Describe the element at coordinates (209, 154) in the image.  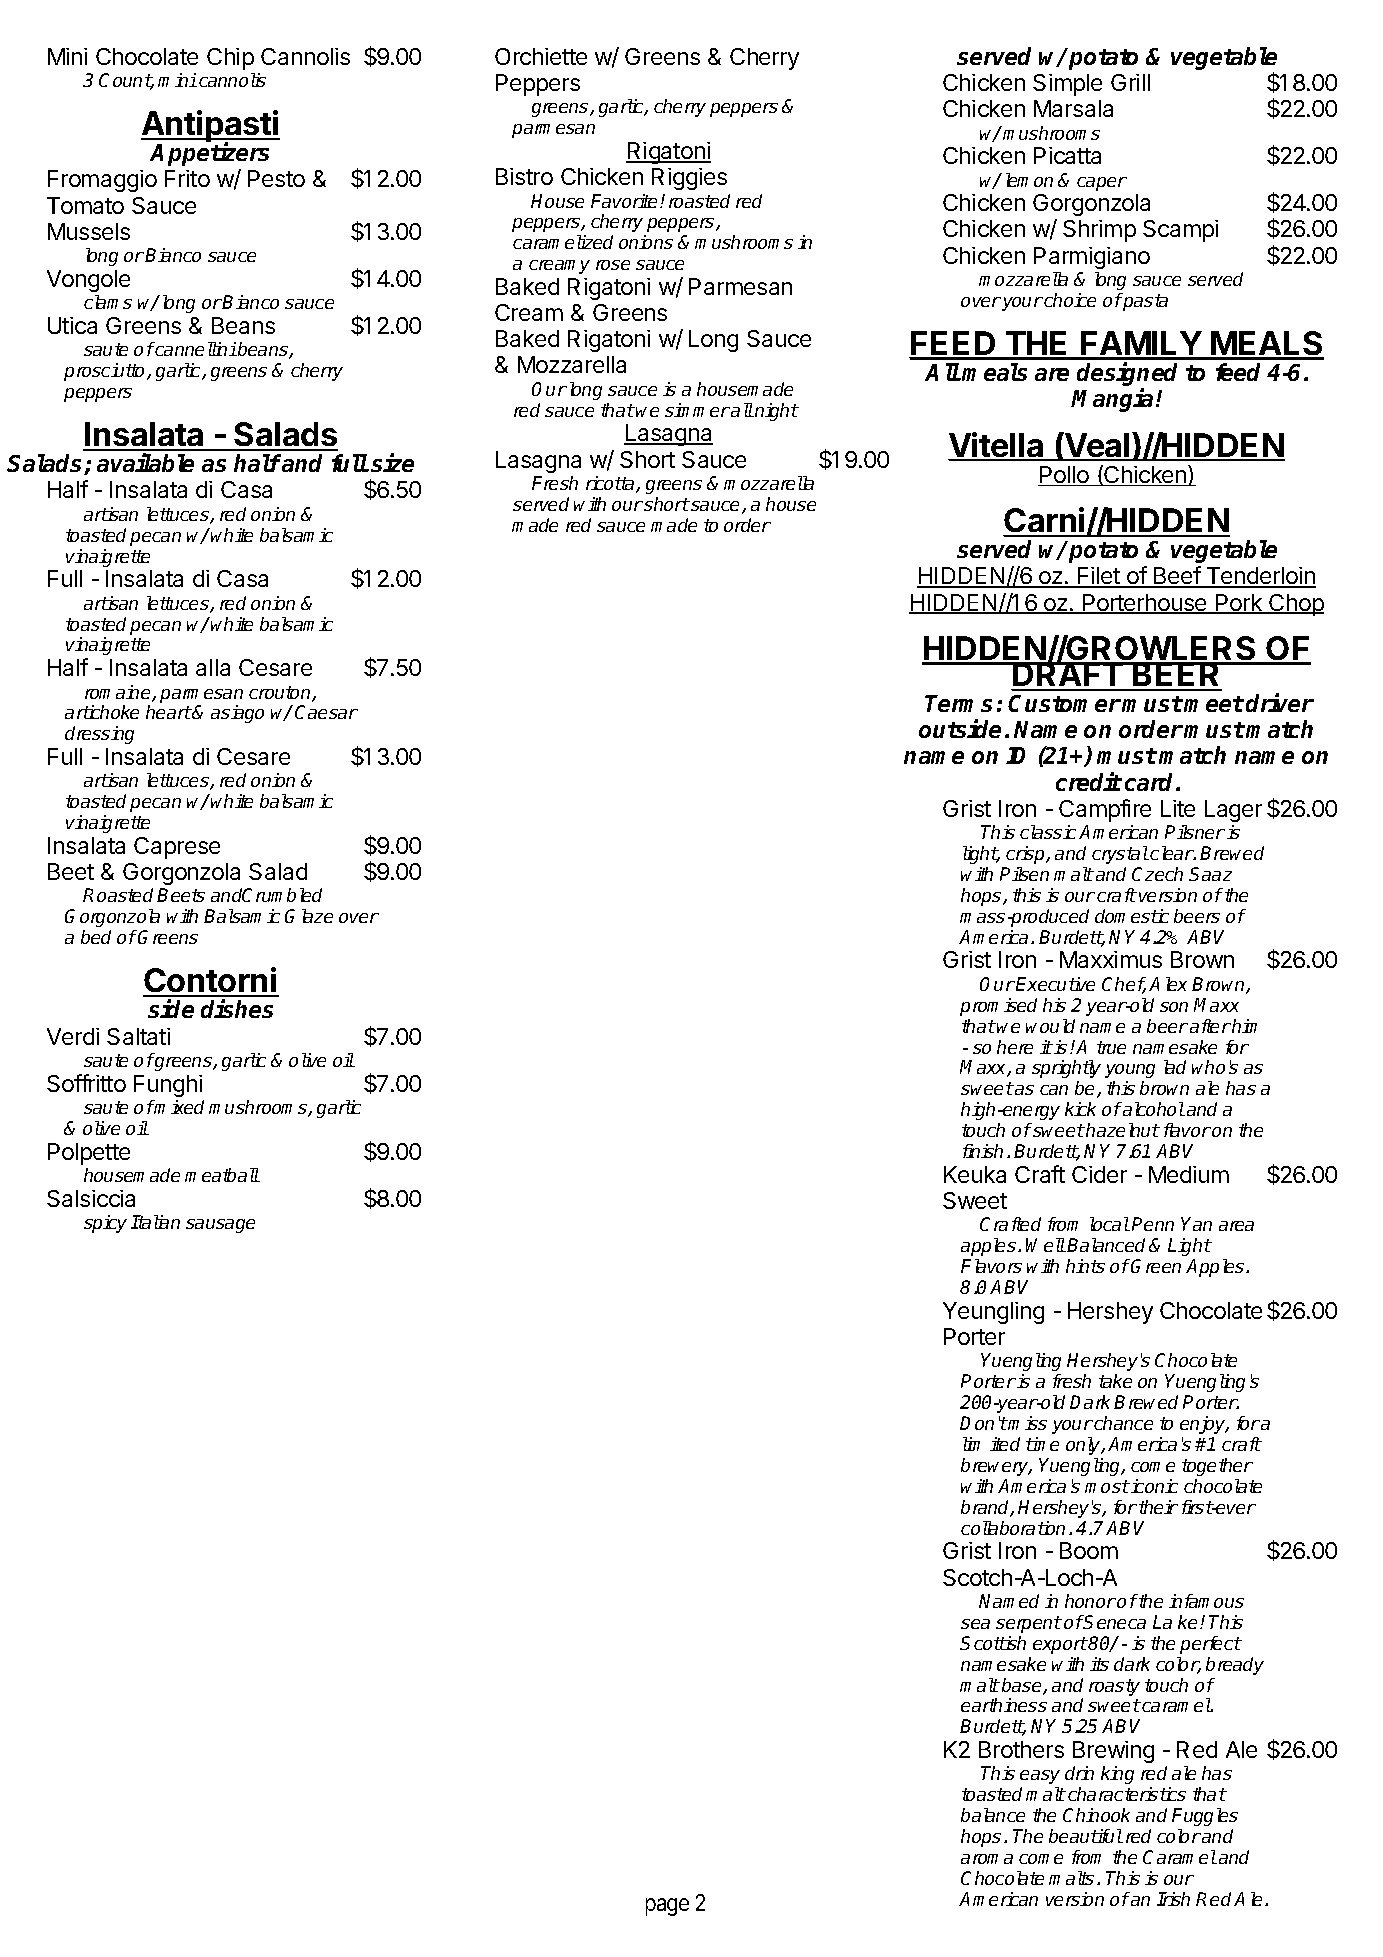
I see `Appetizers` at that location.
